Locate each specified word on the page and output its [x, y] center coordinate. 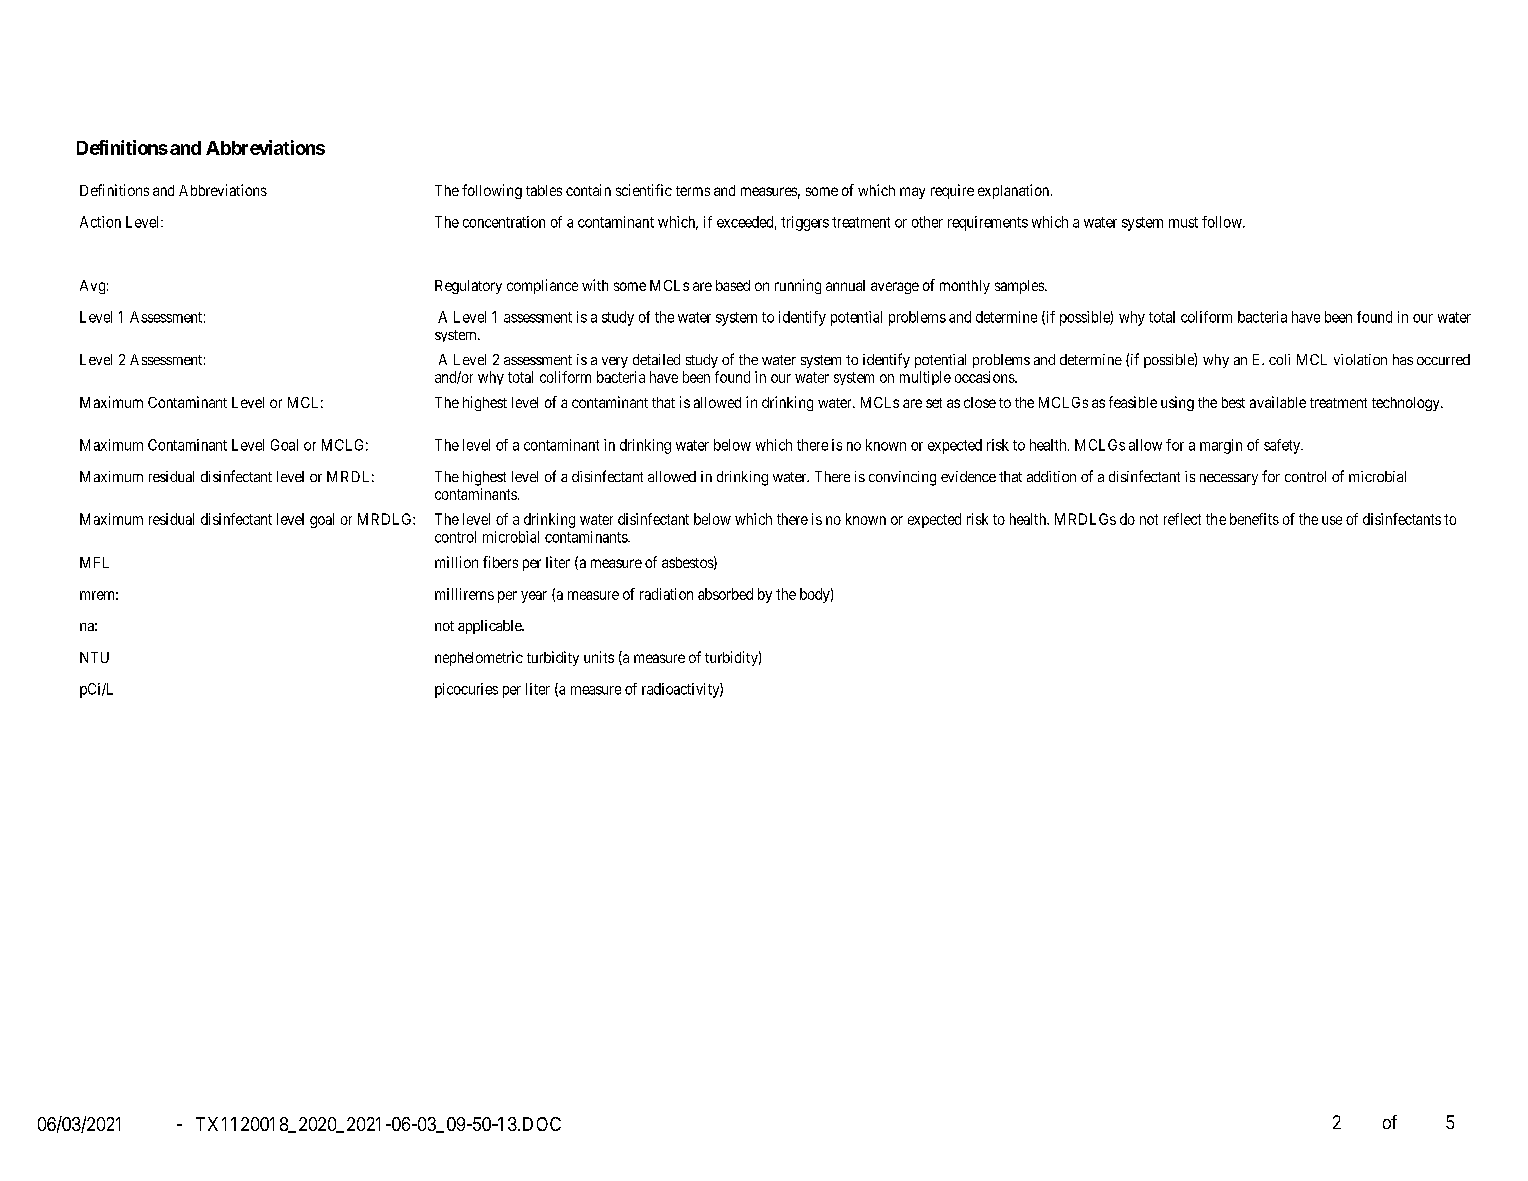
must [1183, 222]
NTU [94, 657]
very [615, 362]
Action [100, 222]
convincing [902, 478]
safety [1283, 446]
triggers [805, 223]
